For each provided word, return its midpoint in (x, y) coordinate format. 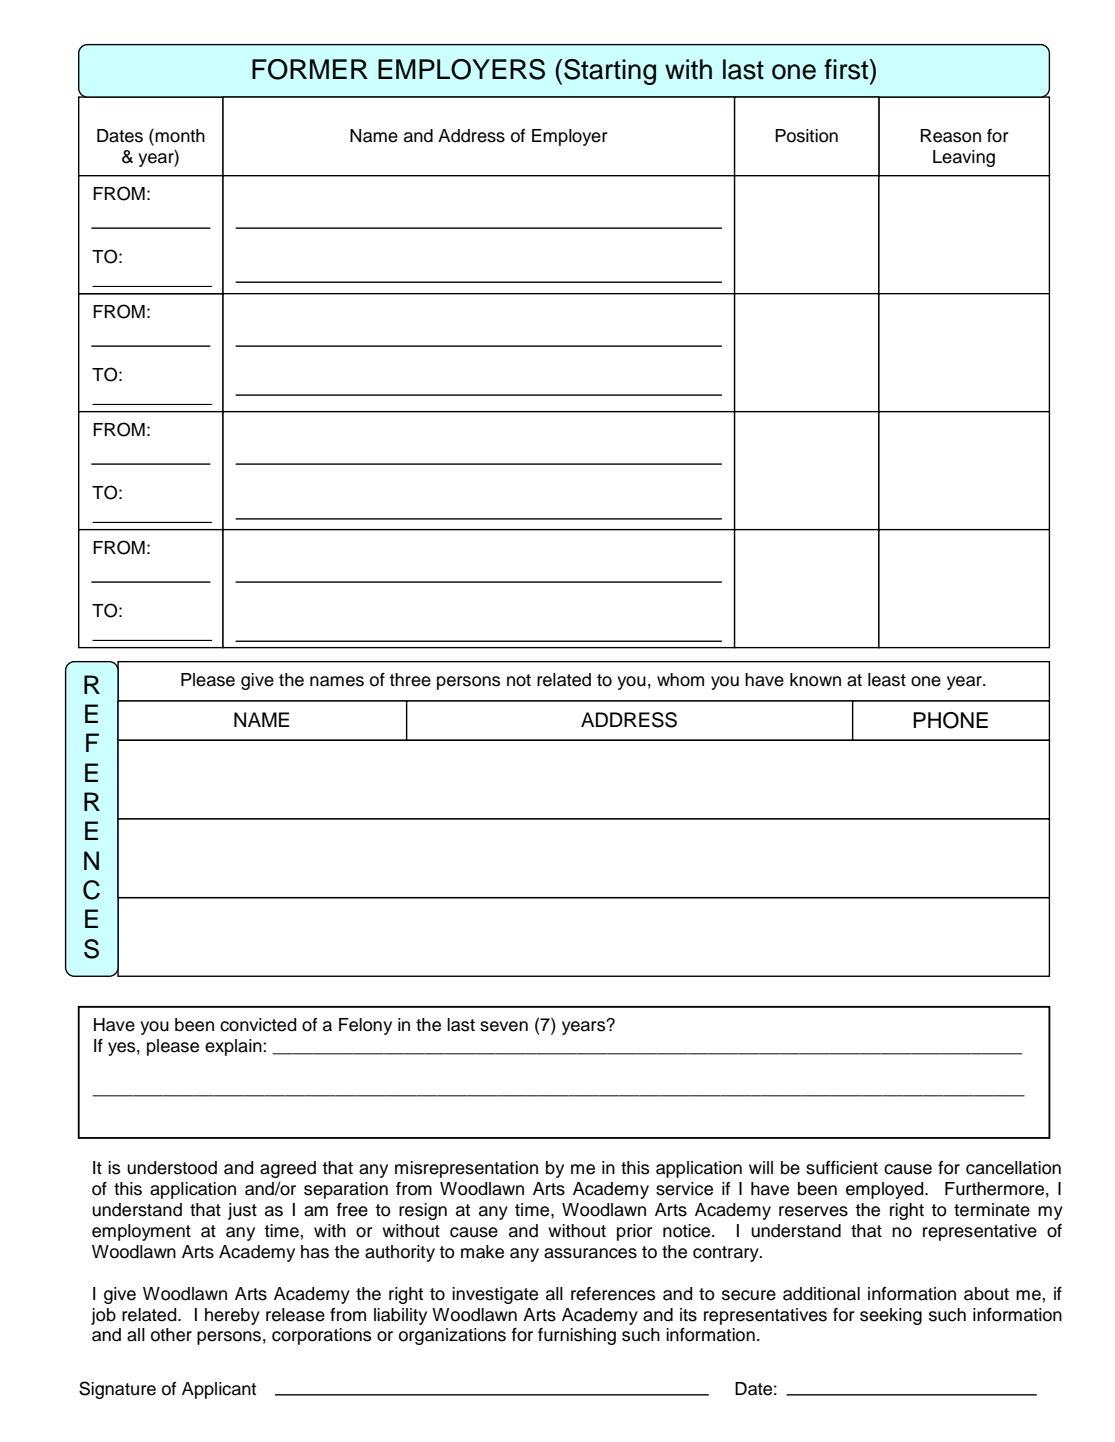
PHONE (950, 720)
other (171, 1335)
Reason (950, 136)
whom (680, 680)
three (410, 680)
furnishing (577, 1336)
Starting (610, 72)
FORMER (310, 69)
